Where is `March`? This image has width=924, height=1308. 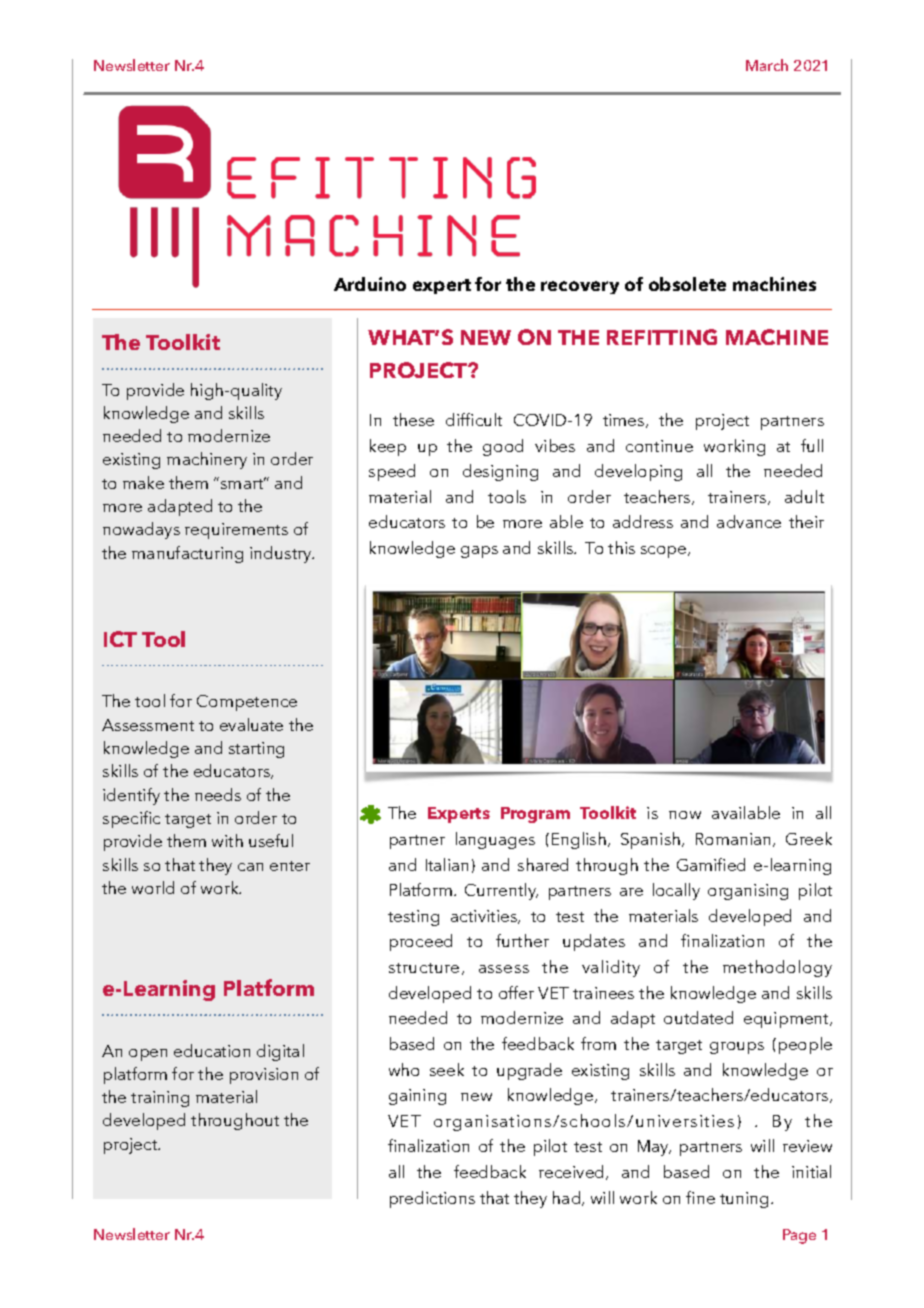 March is located at coordinates (767, 65).
